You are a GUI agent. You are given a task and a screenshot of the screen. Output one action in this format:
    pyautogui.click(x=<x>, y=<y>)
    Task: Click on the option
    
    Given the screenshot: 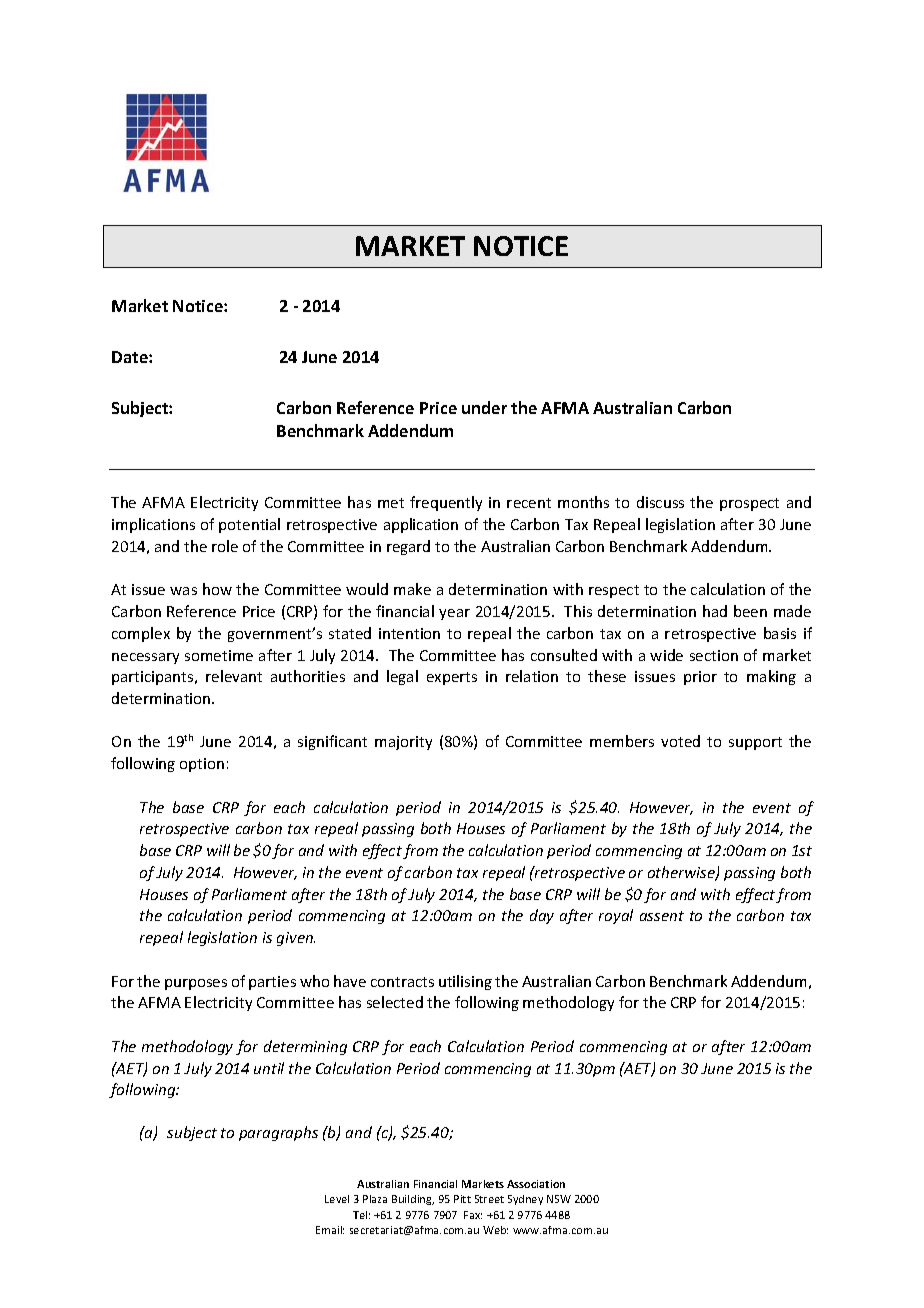 What is the action you would take?
    pyautogui.click(x=202, y=765)
